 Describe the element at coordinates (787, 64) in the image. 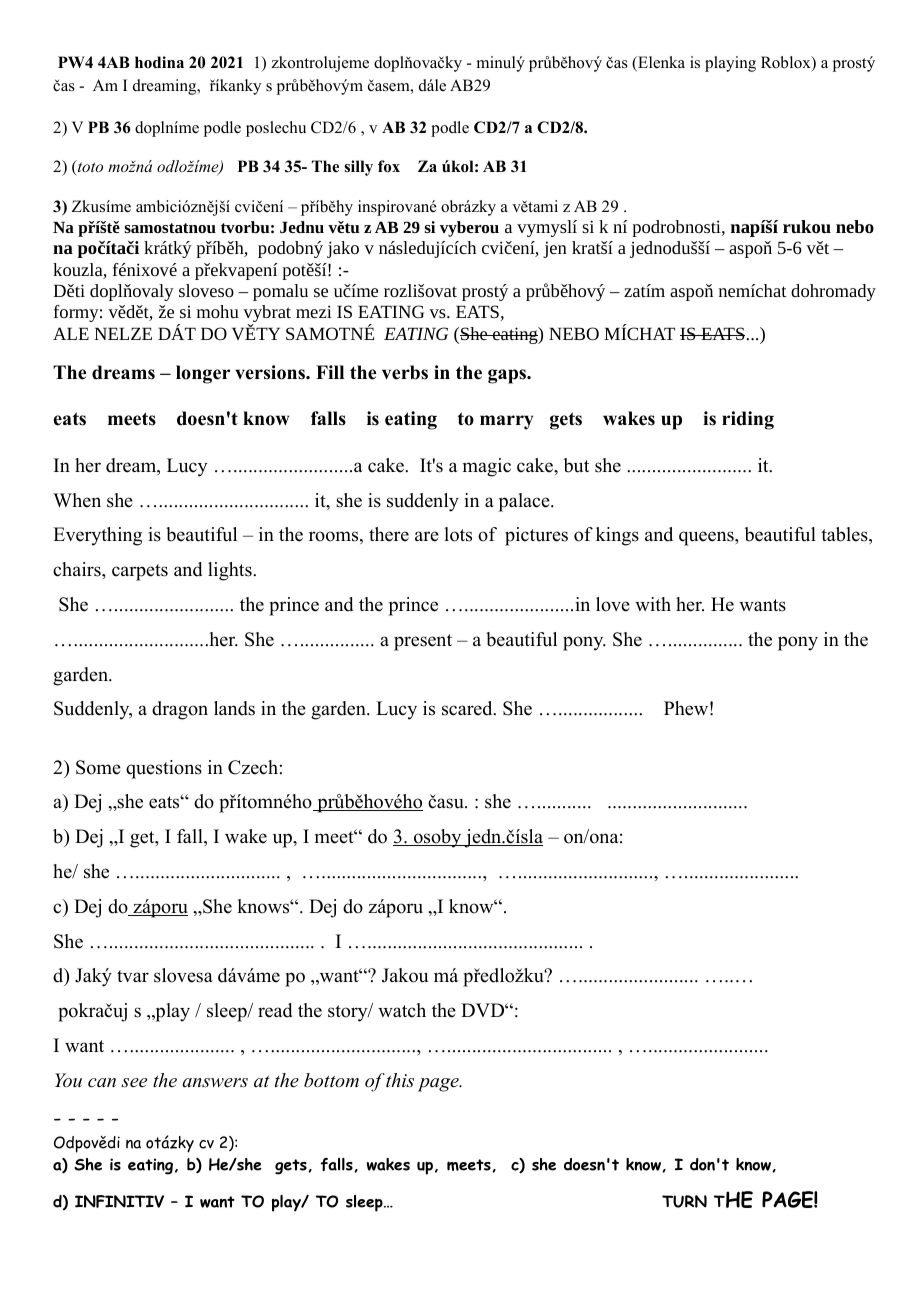

I see `Roblox` at that location.
